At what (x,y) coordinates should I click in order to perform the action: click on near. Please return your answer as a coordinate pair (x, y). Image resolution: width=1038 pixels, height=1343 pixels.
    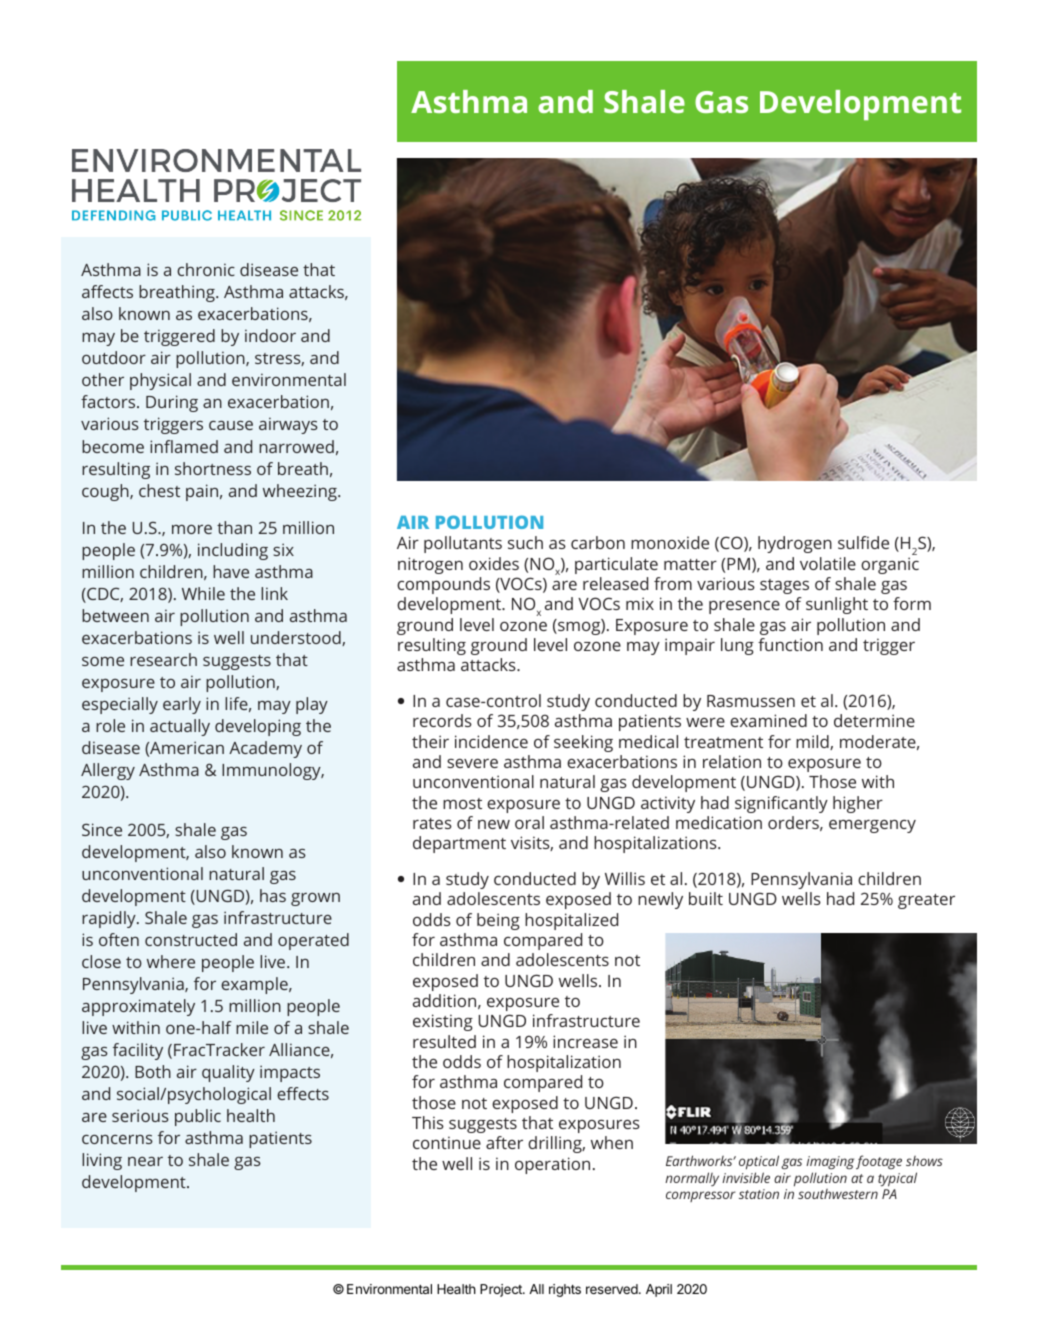
    Looking at the image, I should click on (145, 1161).
